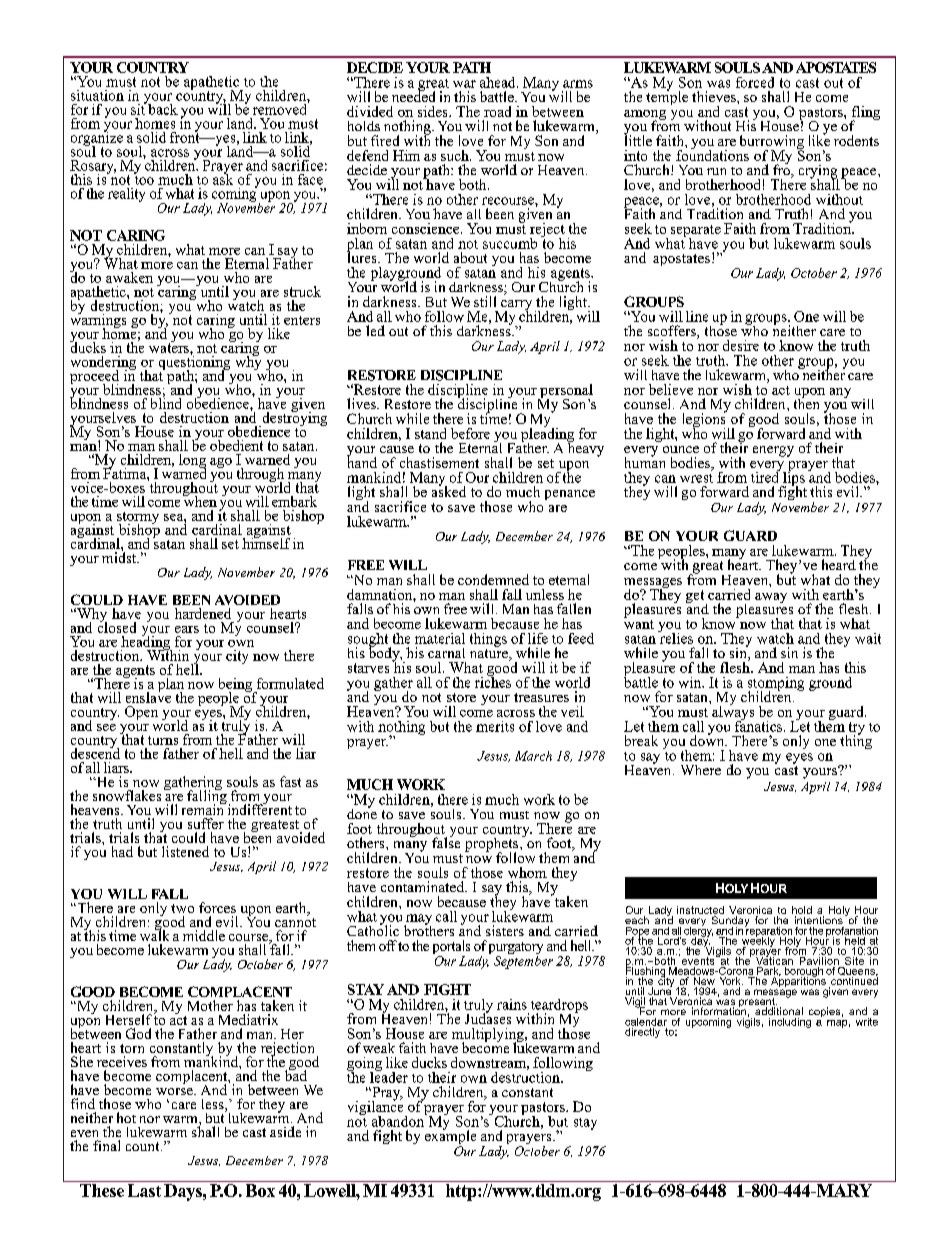 Image resolution: width=952 pixels, height=1233 pixels. I want to click on then, so click(806, 402).
